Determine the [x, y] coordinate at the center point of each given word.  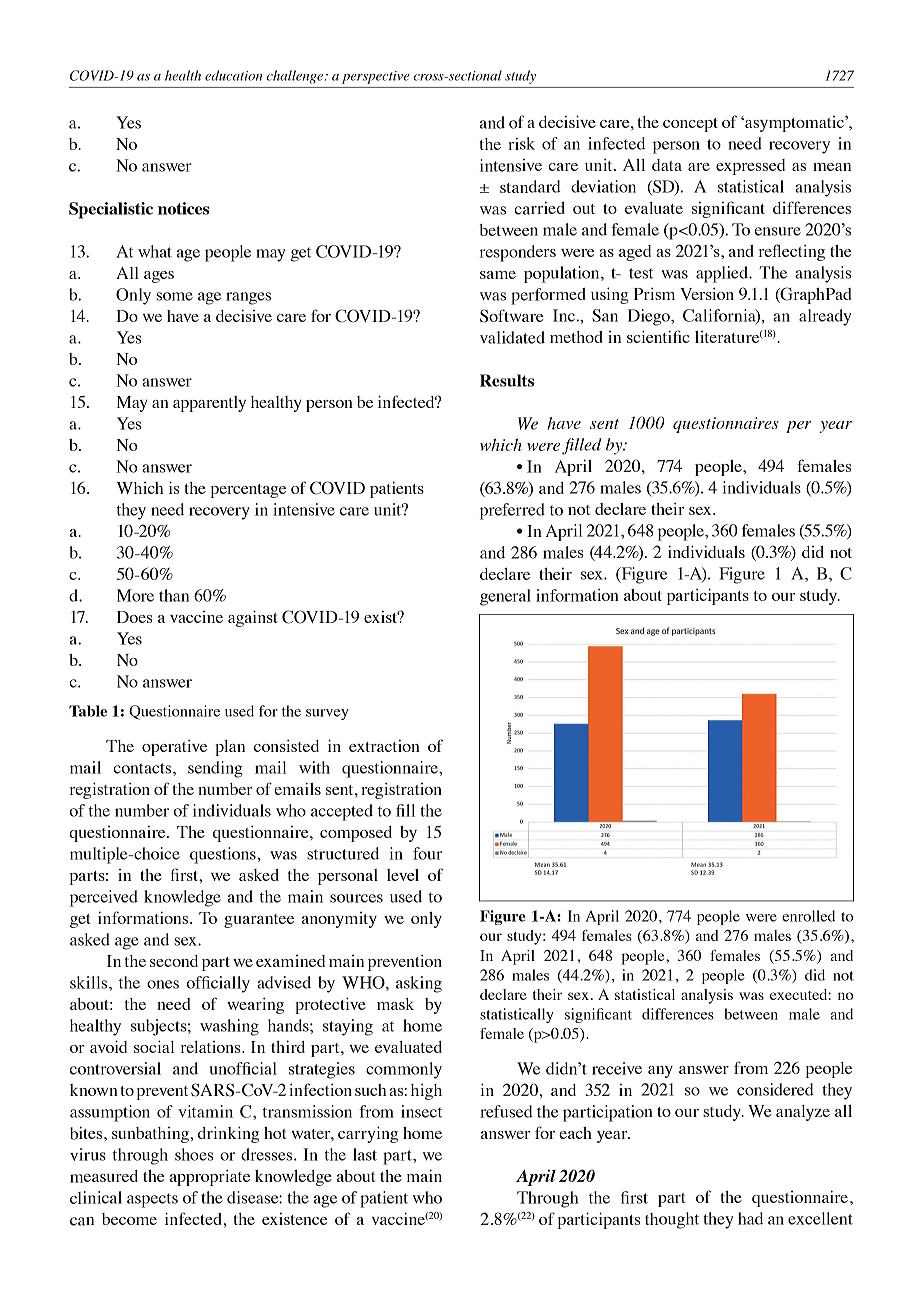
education [233, 75]
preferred [512, 511]
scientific [658, 336]
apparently [209, 404]
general [505, 597]
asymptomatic [794, 124]
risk [521, 143]
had [750, 1218]
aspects [152, 1200]
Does [134, 617]
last [365, 1154]
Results [507, 380]
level [403, 875]
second [174, 961]
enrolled [808, 916]
